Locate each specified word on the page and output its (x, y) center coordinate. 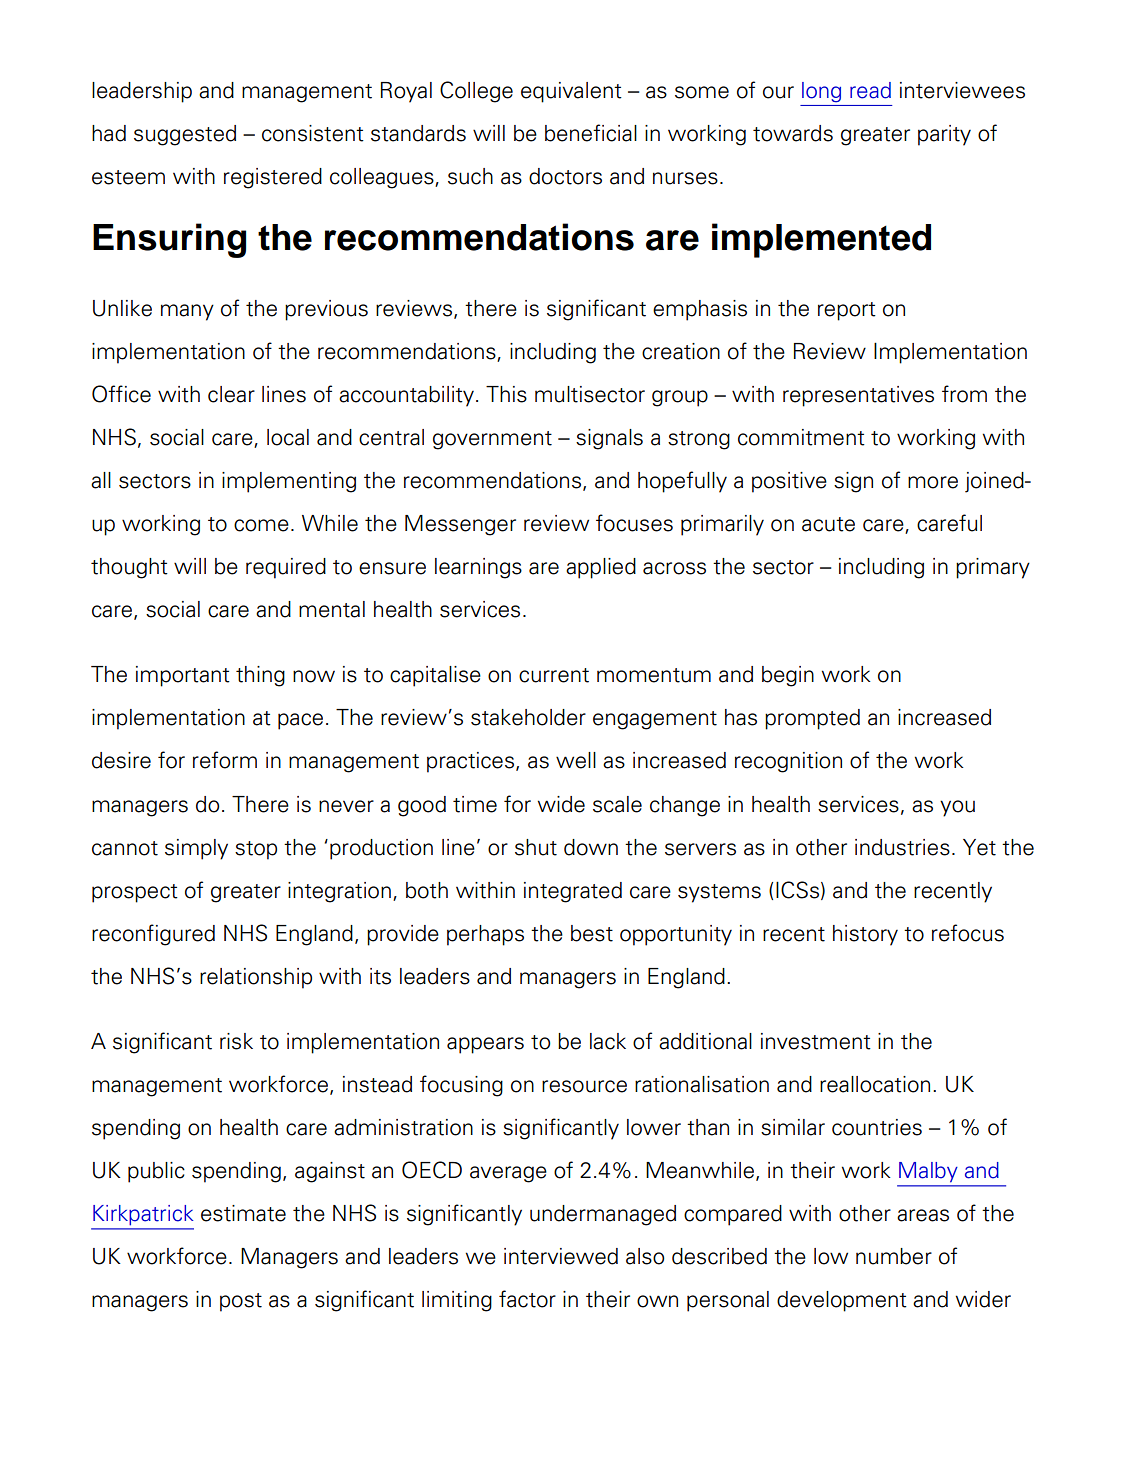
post (241, 1302)
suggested (185, 135)
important (183, 676)
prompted (812, 719)
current (554, 675)
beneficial (591, 133)
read (870, 90)
